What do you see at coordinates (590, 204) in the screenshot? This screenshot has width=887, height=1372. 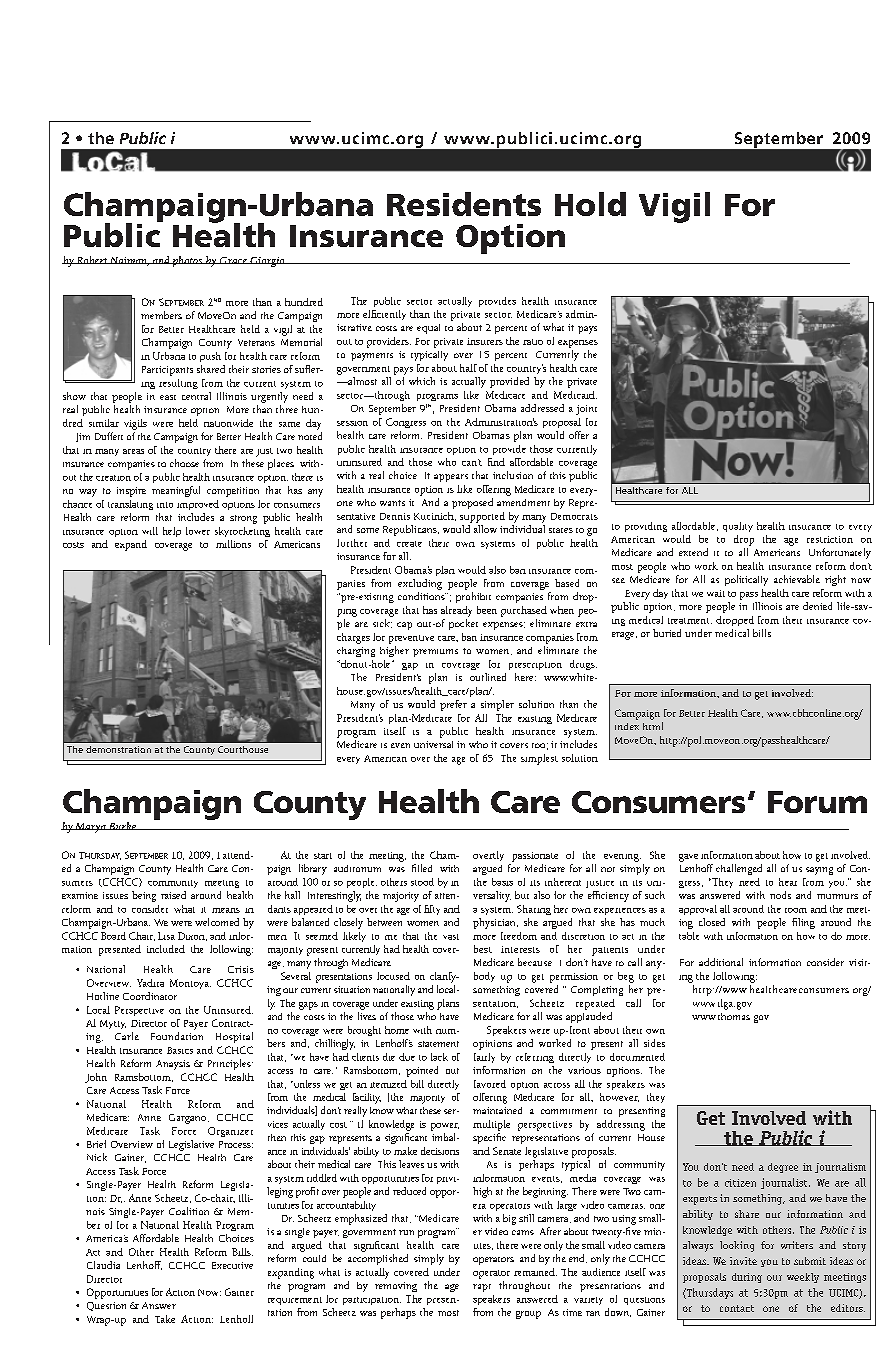 I see `Hold` at bounding box center [590, 204].
